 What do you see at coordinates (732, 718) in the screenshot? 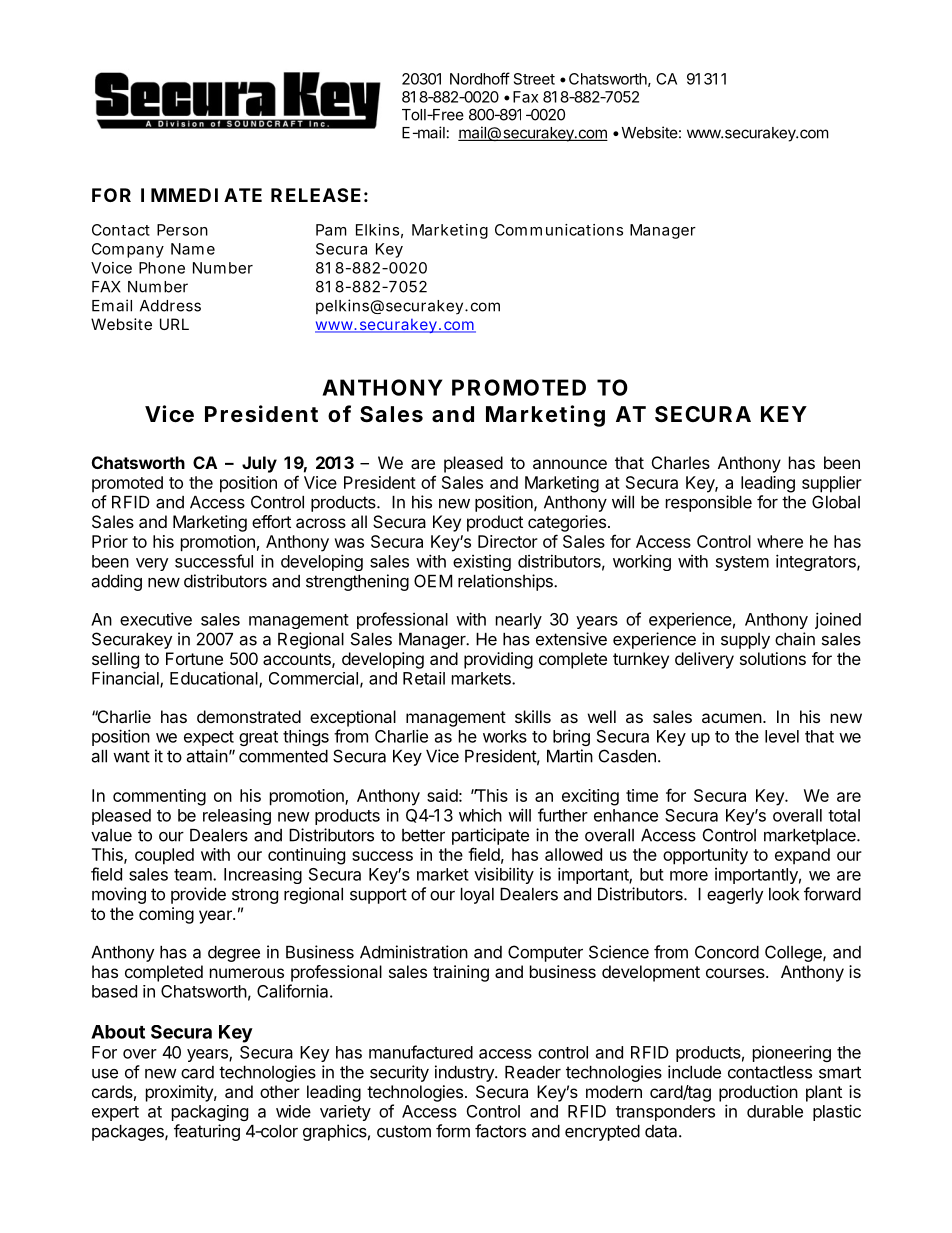
I see `acumen` at bounding box center [732, 718].
